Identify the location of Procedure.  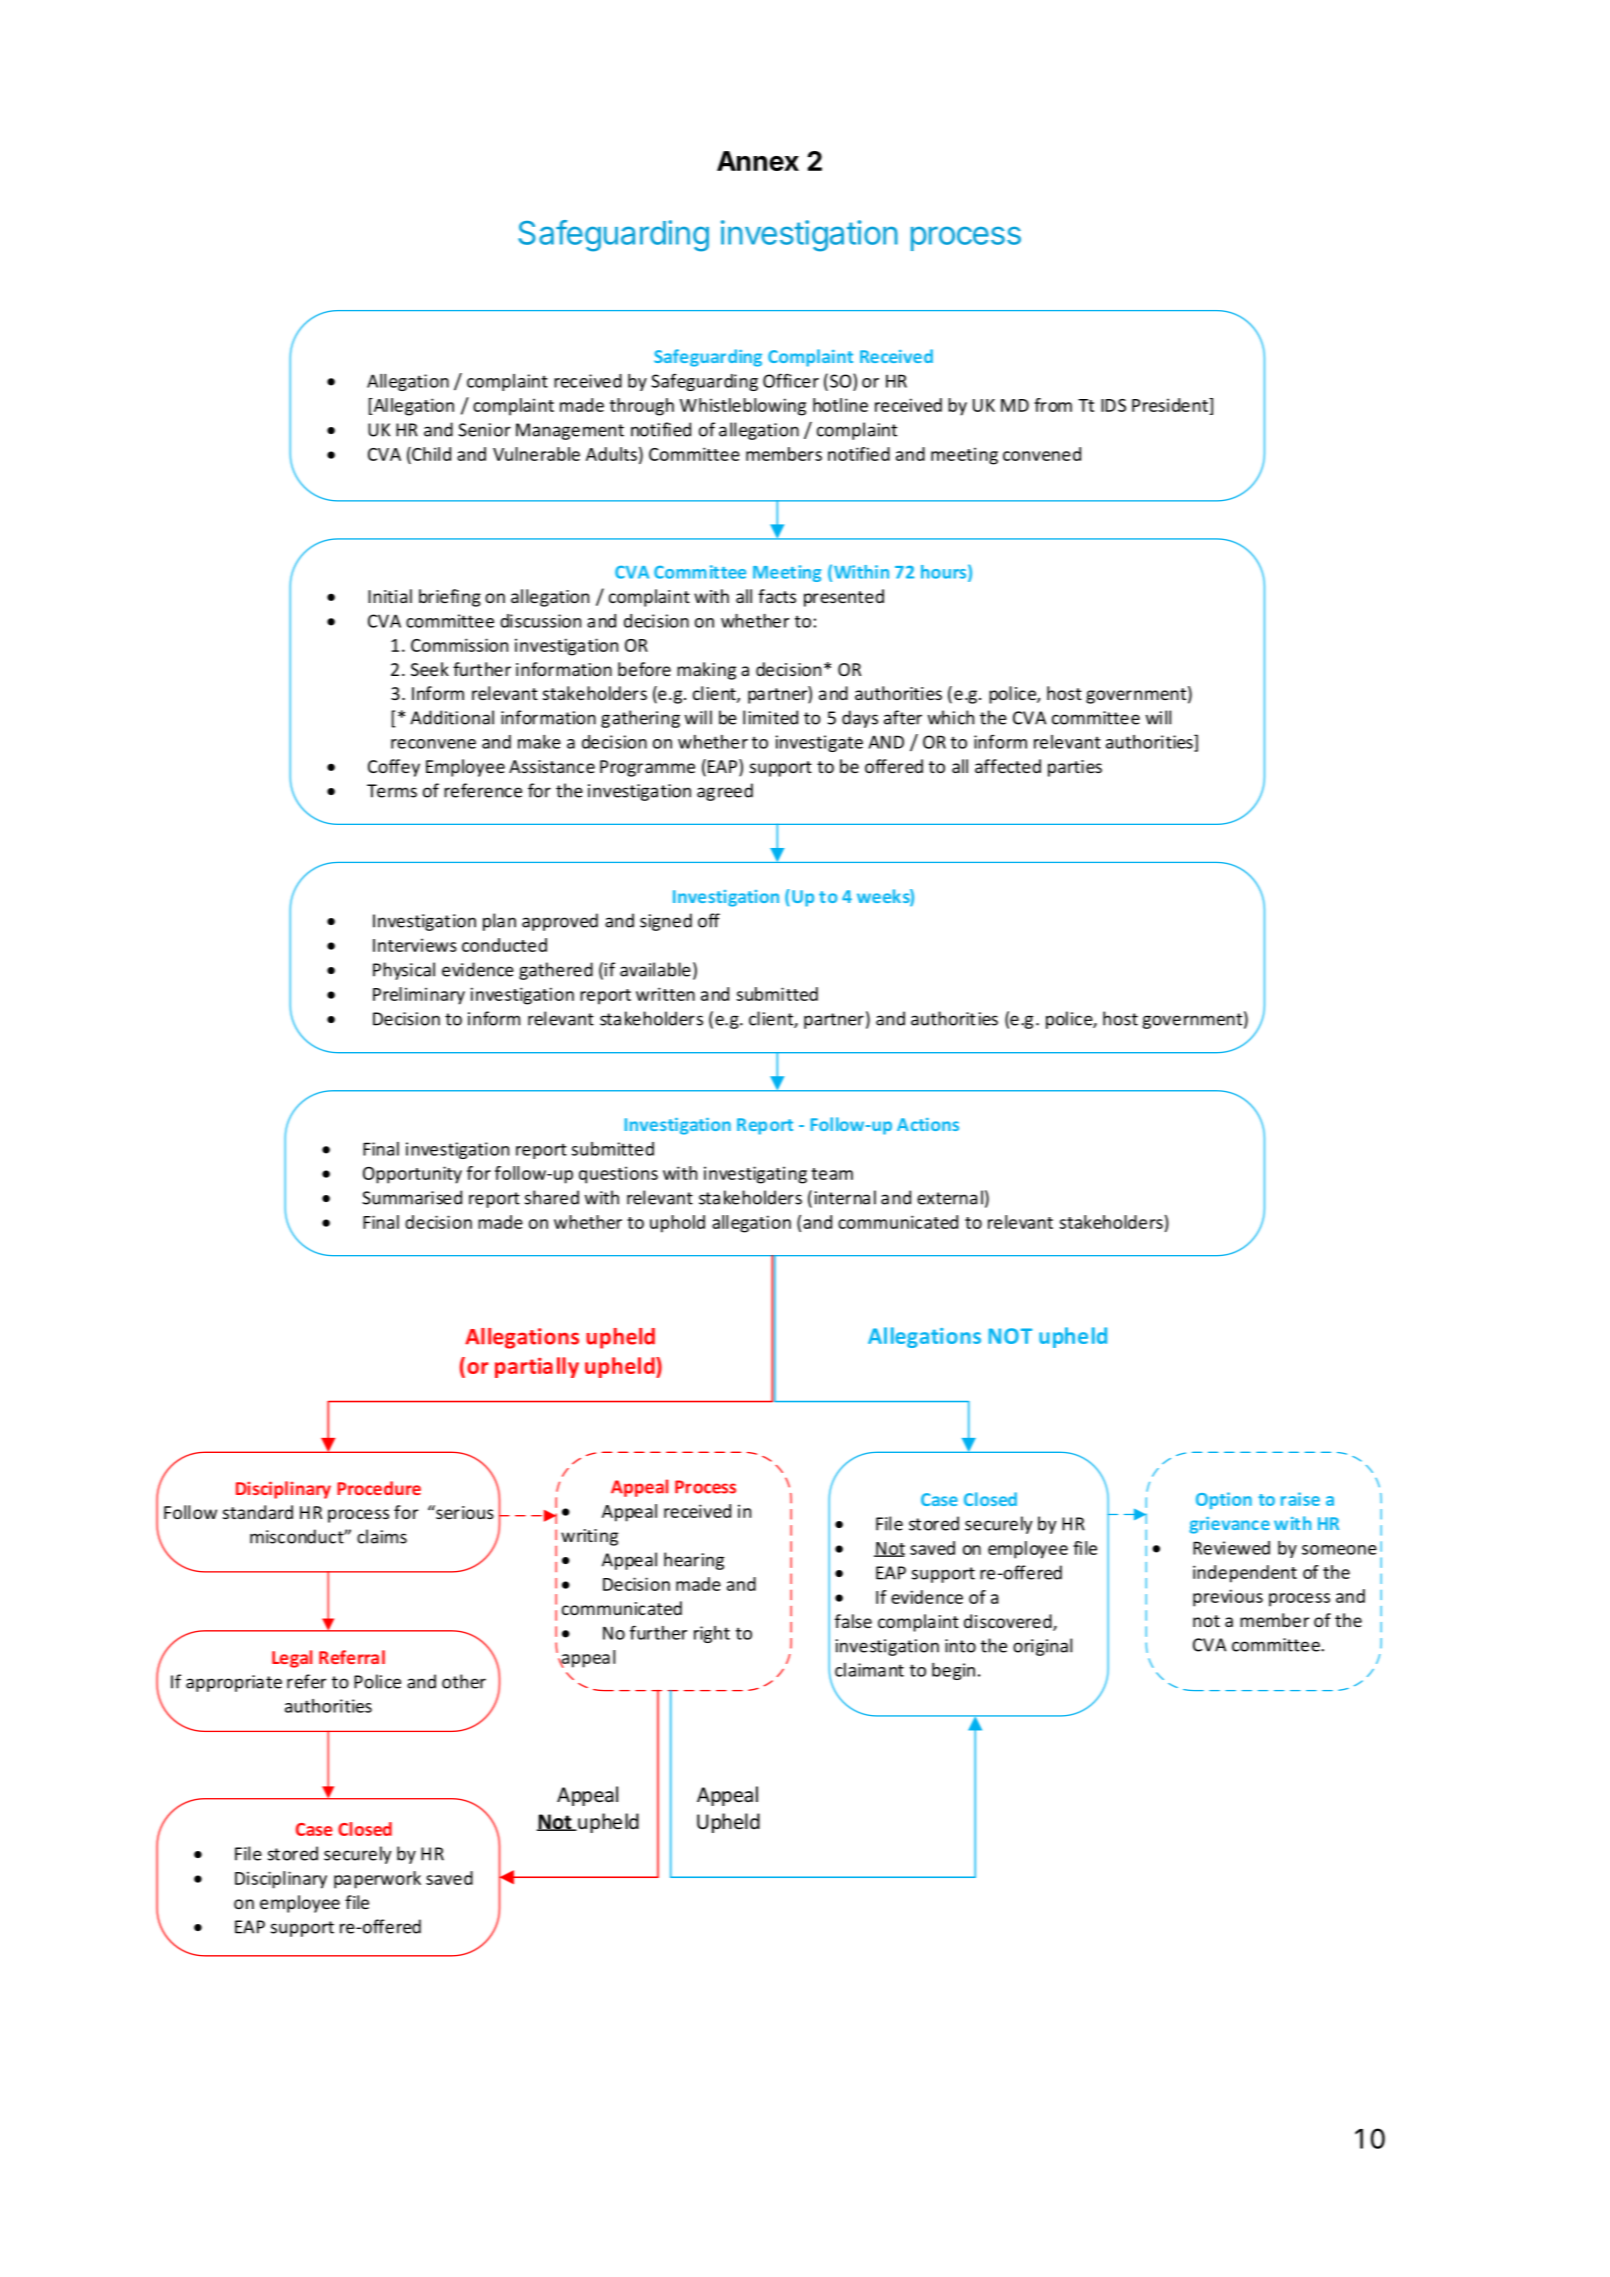
(379, 1488).
